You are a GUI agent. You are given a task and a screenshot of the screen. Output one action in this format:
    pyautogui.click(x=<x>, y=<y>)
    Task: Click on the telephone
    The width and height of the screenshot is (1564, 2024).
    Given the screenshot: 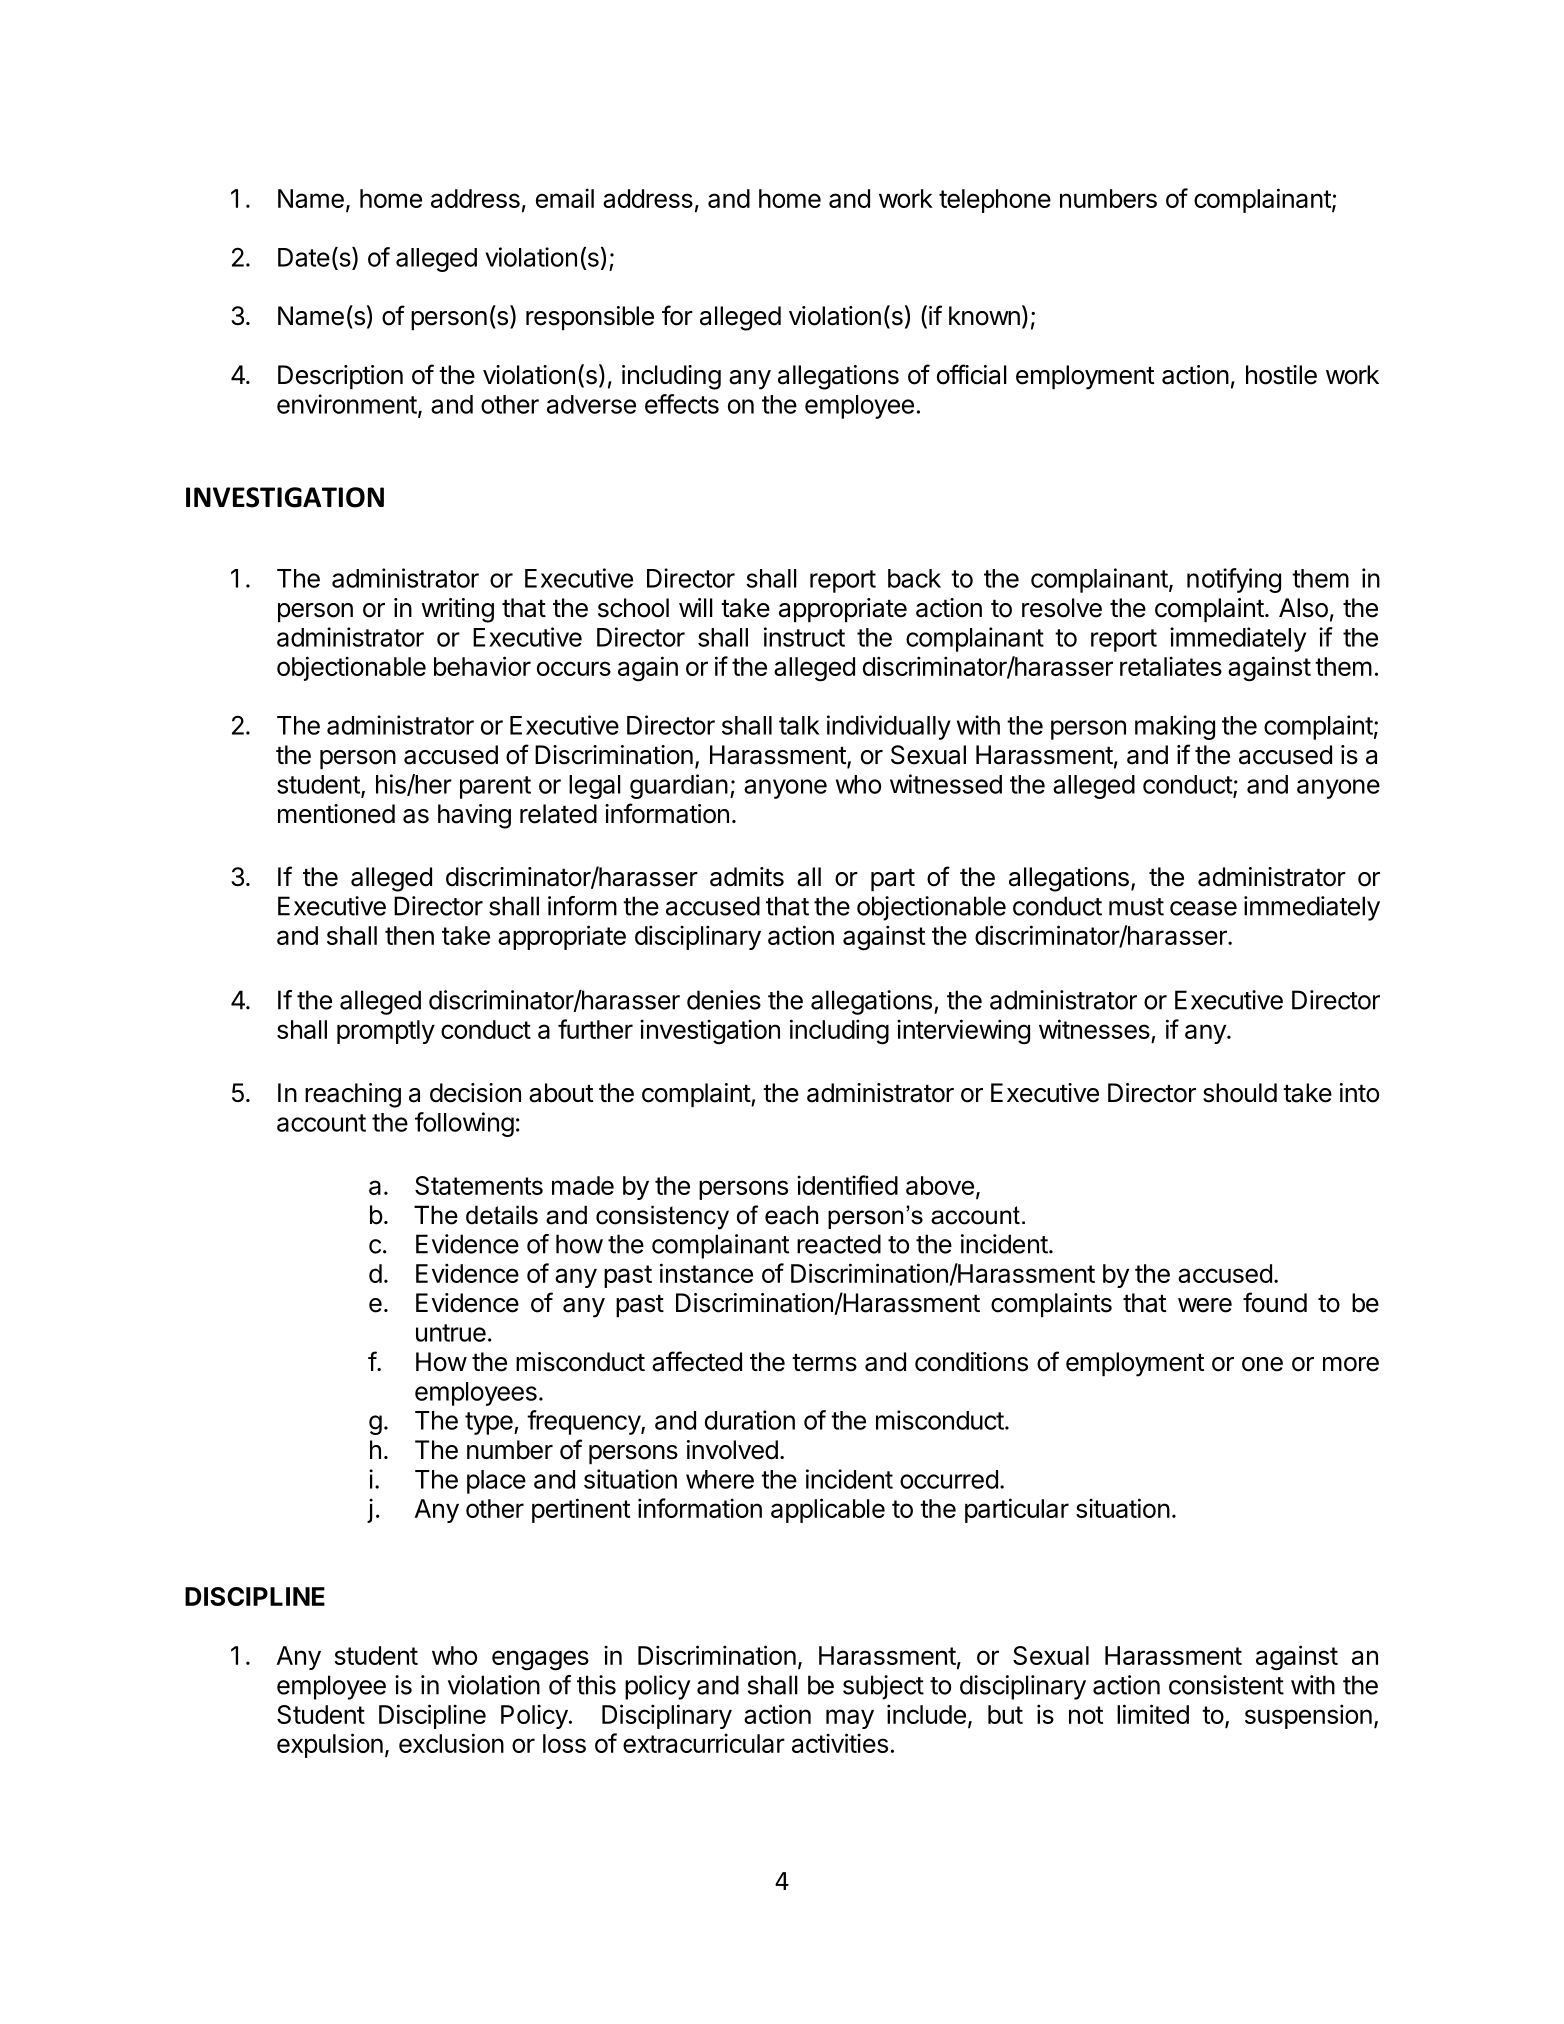 What is the action you would take?
    pyautogui.click(x=995, y=201)
